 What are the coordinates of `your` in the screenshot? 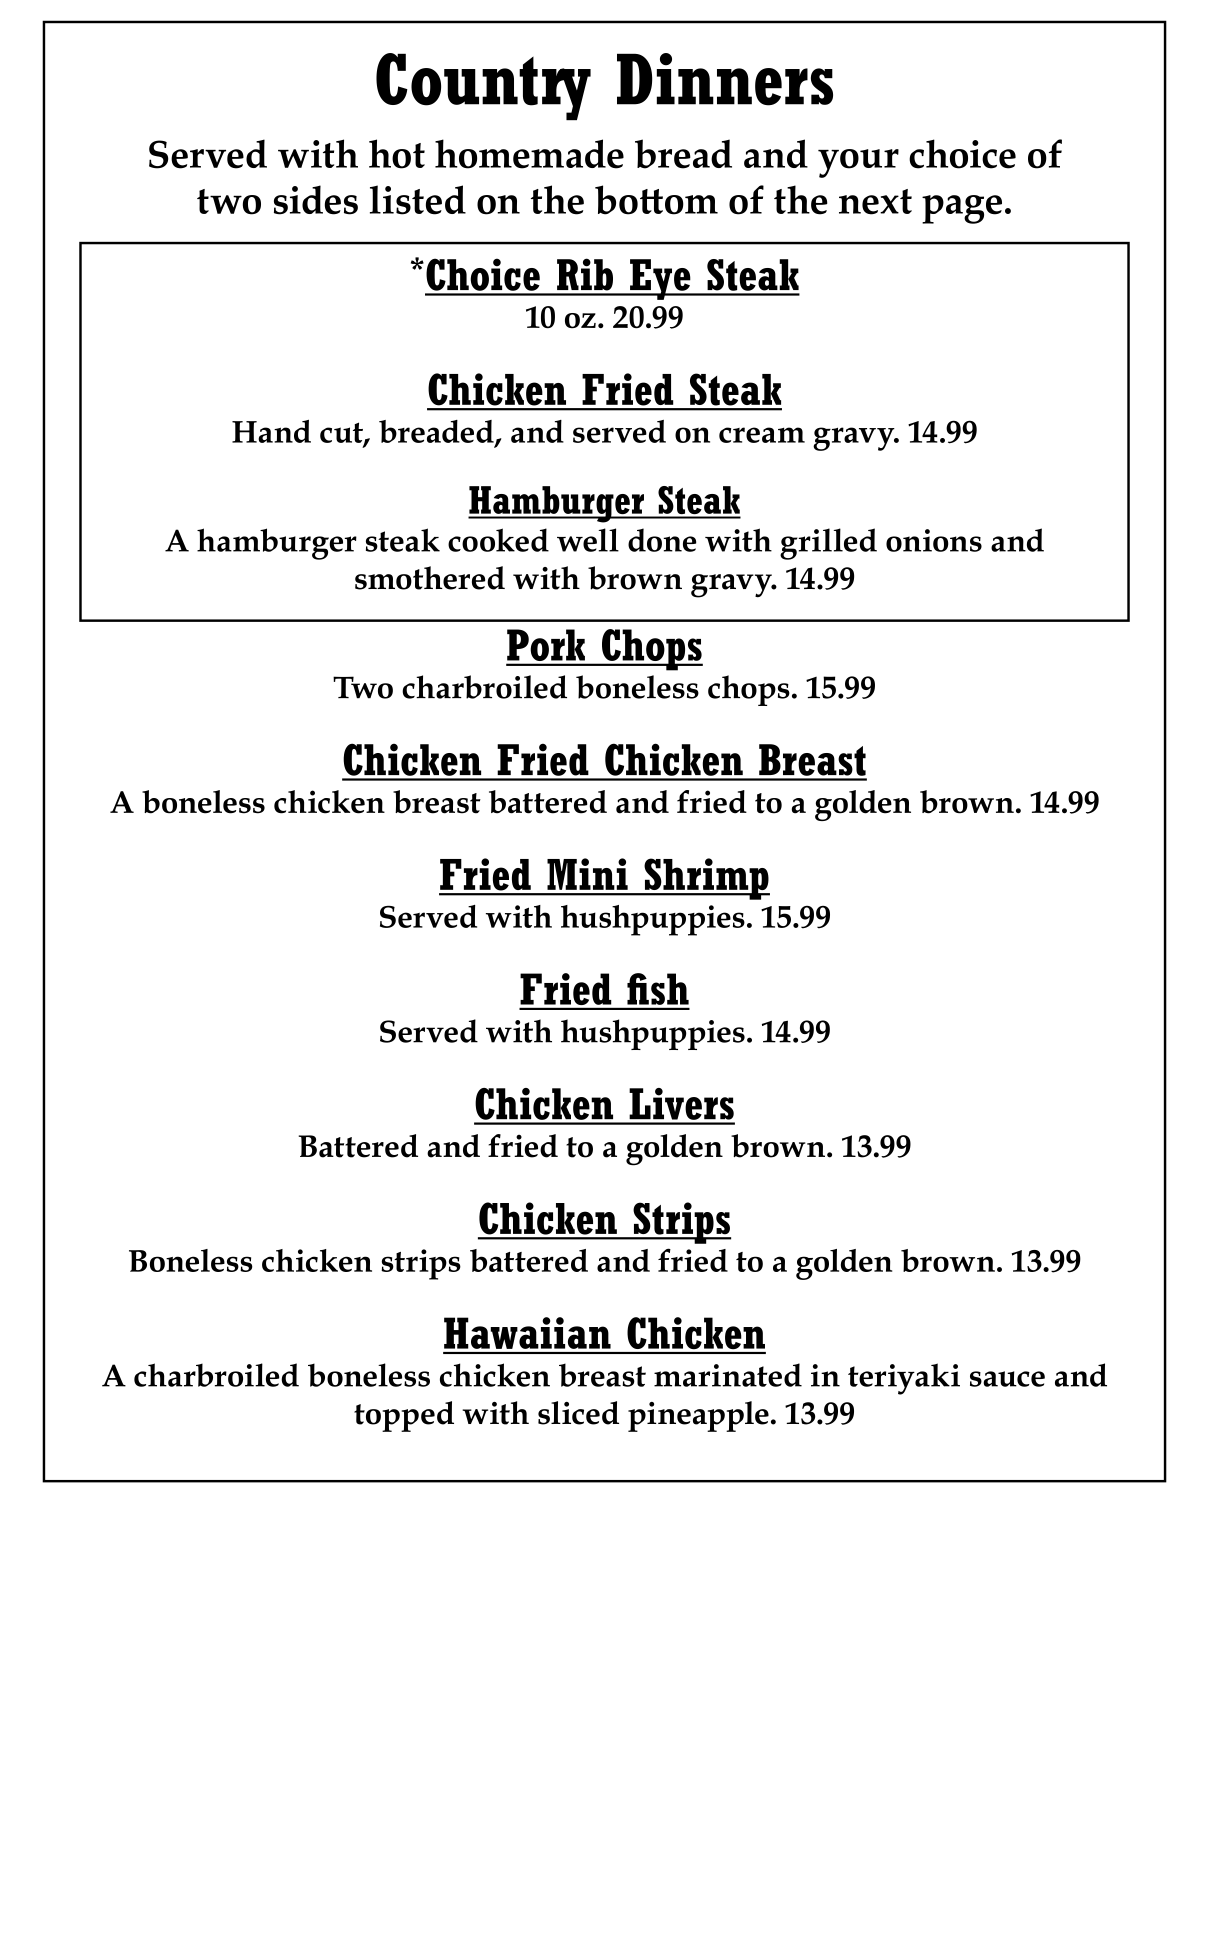 It's located at (858, 163).
